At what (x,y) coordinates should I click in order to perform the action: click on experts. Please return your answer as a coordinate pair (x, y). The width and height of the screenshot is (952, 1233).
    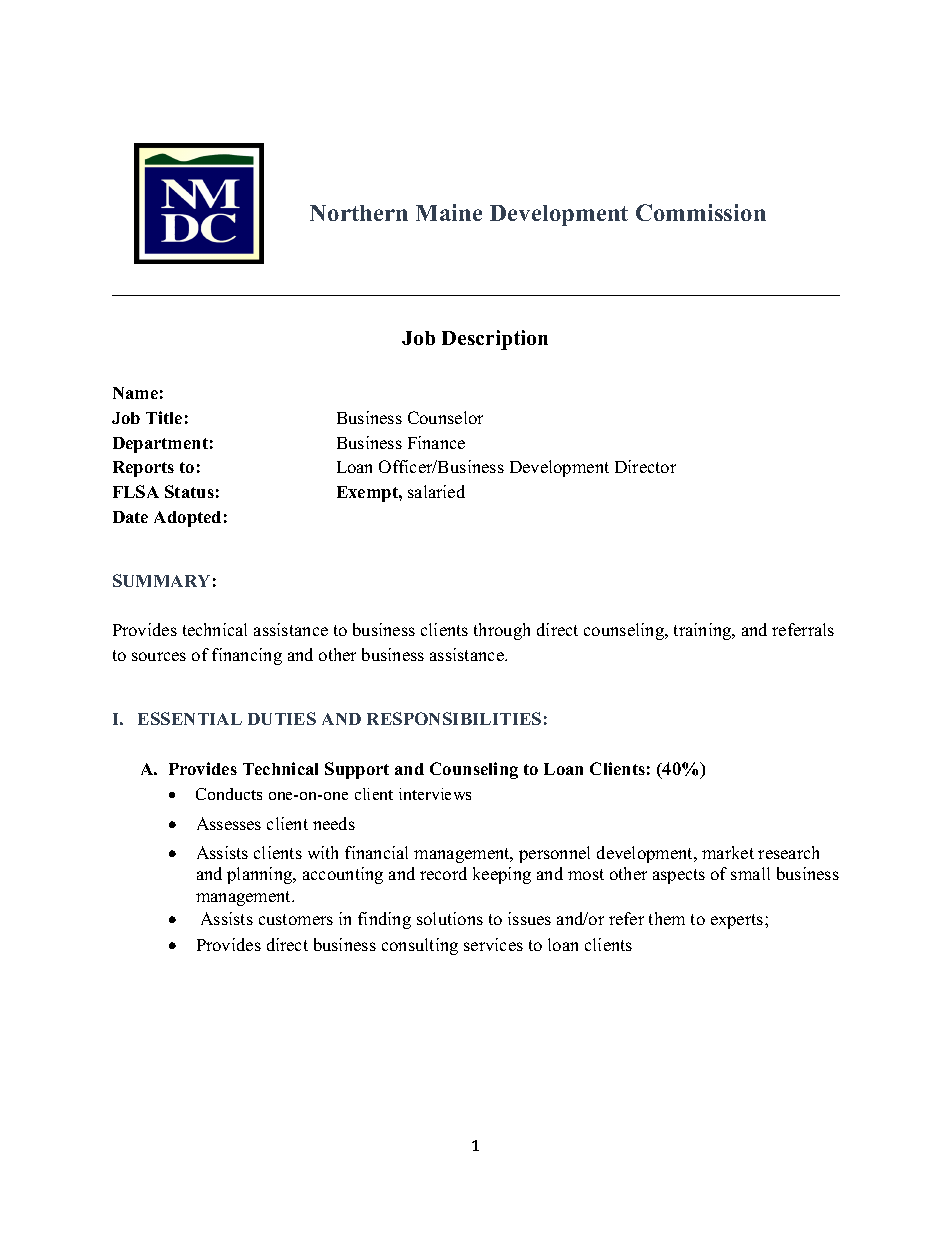
    Looking at the image, I should click on (738, 921).
